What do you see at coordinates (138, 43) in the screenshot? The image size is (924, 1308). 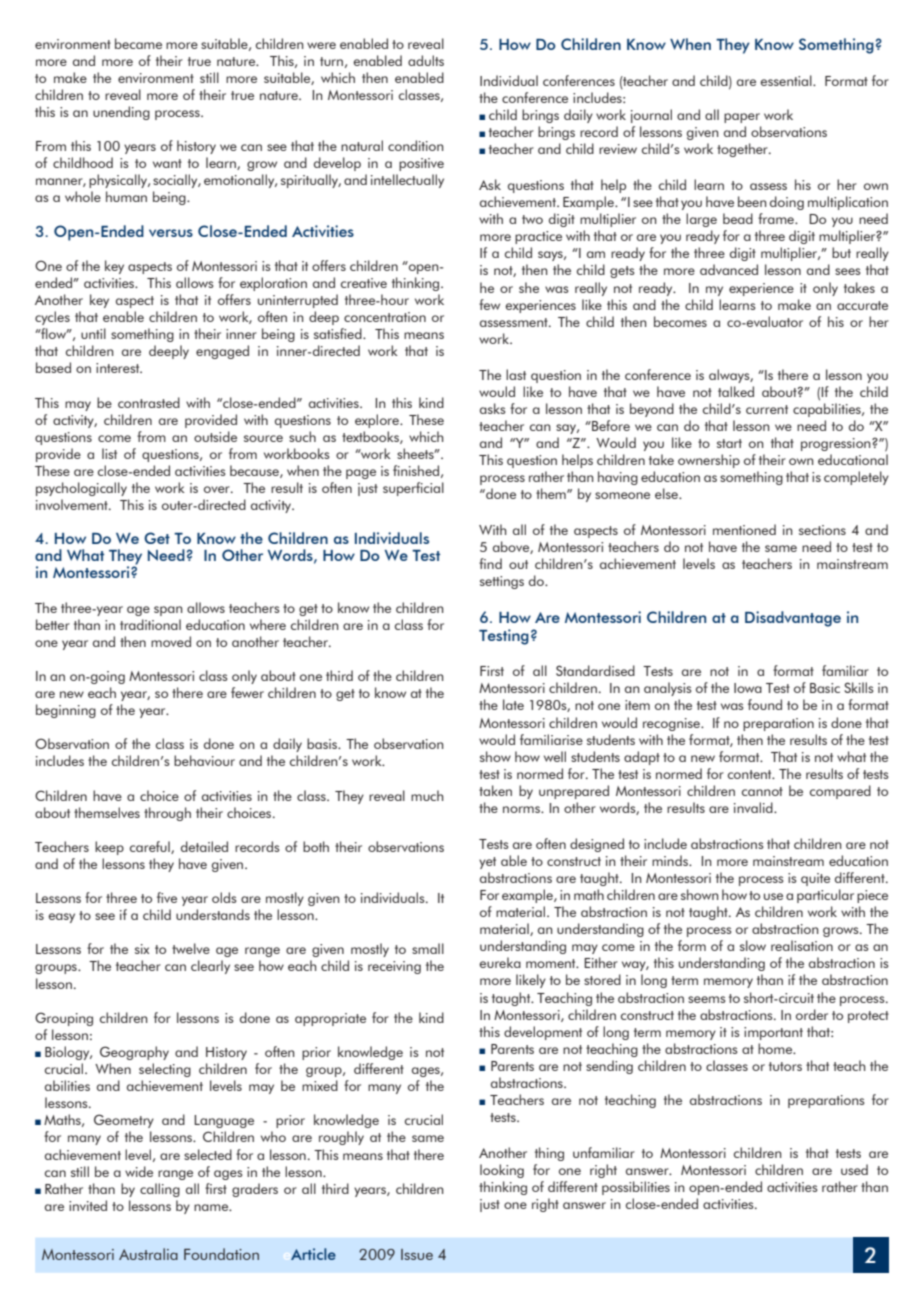 I see `became` at bounding box center [138, 43].
